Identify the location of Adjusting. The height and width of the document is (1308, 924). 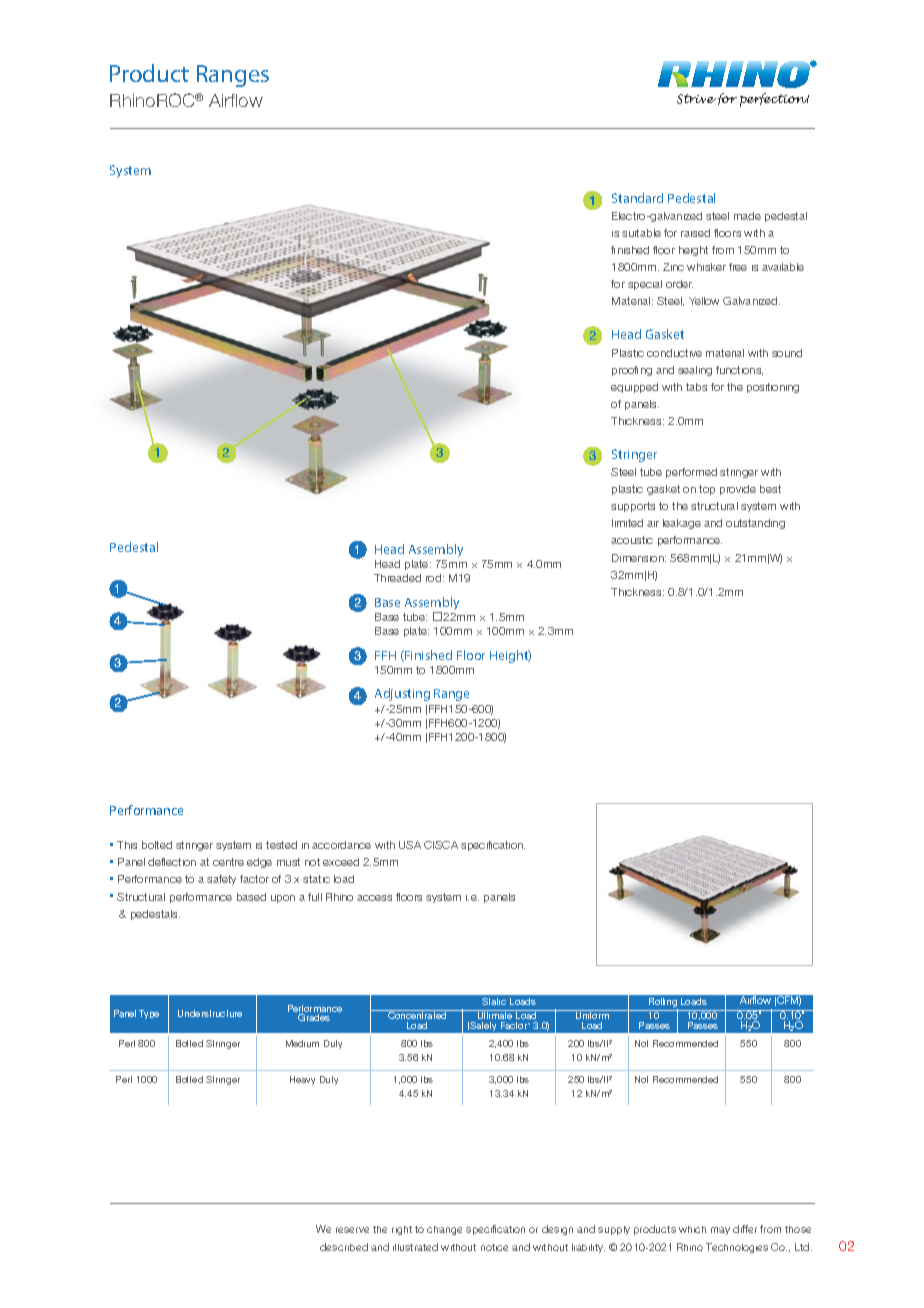
(402, 694).
